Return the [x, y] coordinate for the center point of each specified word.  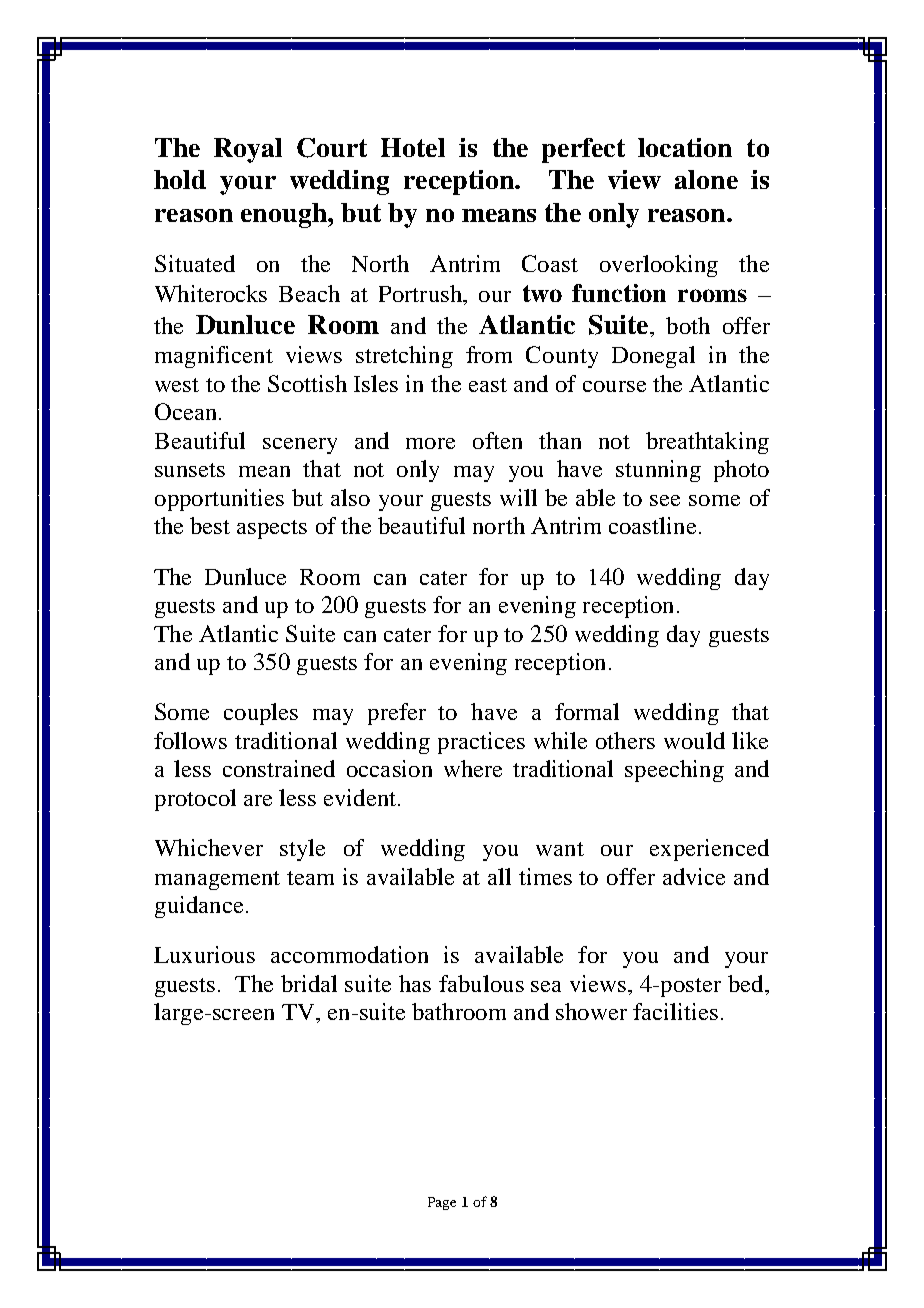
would [694, 740]
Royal [248, 150]
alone [706, 179]
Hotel [413, 147]
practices [481, 743]
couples [261, 714]
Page [442, 1203]
